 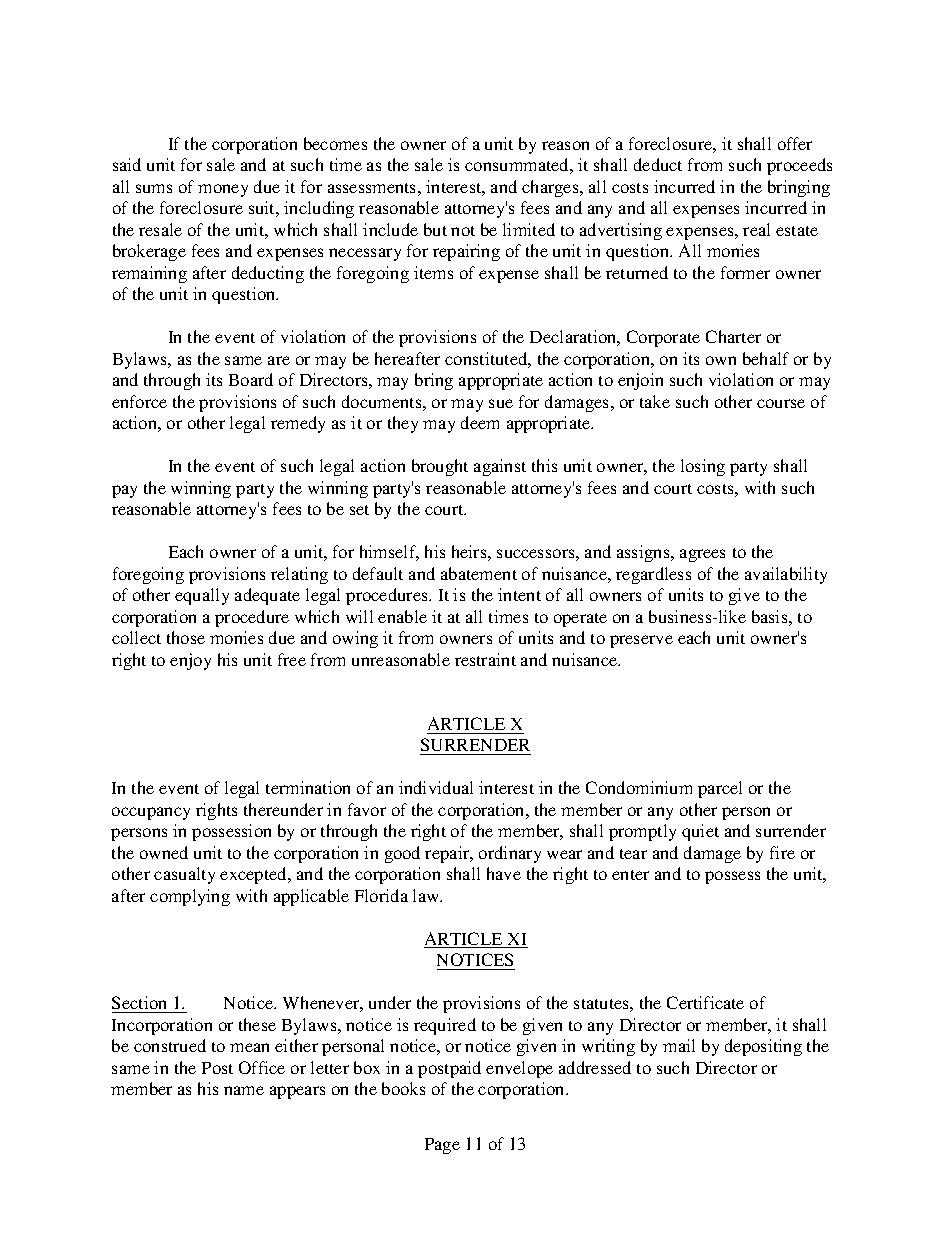 I want to click on individual, so click(x=436, y=787).
